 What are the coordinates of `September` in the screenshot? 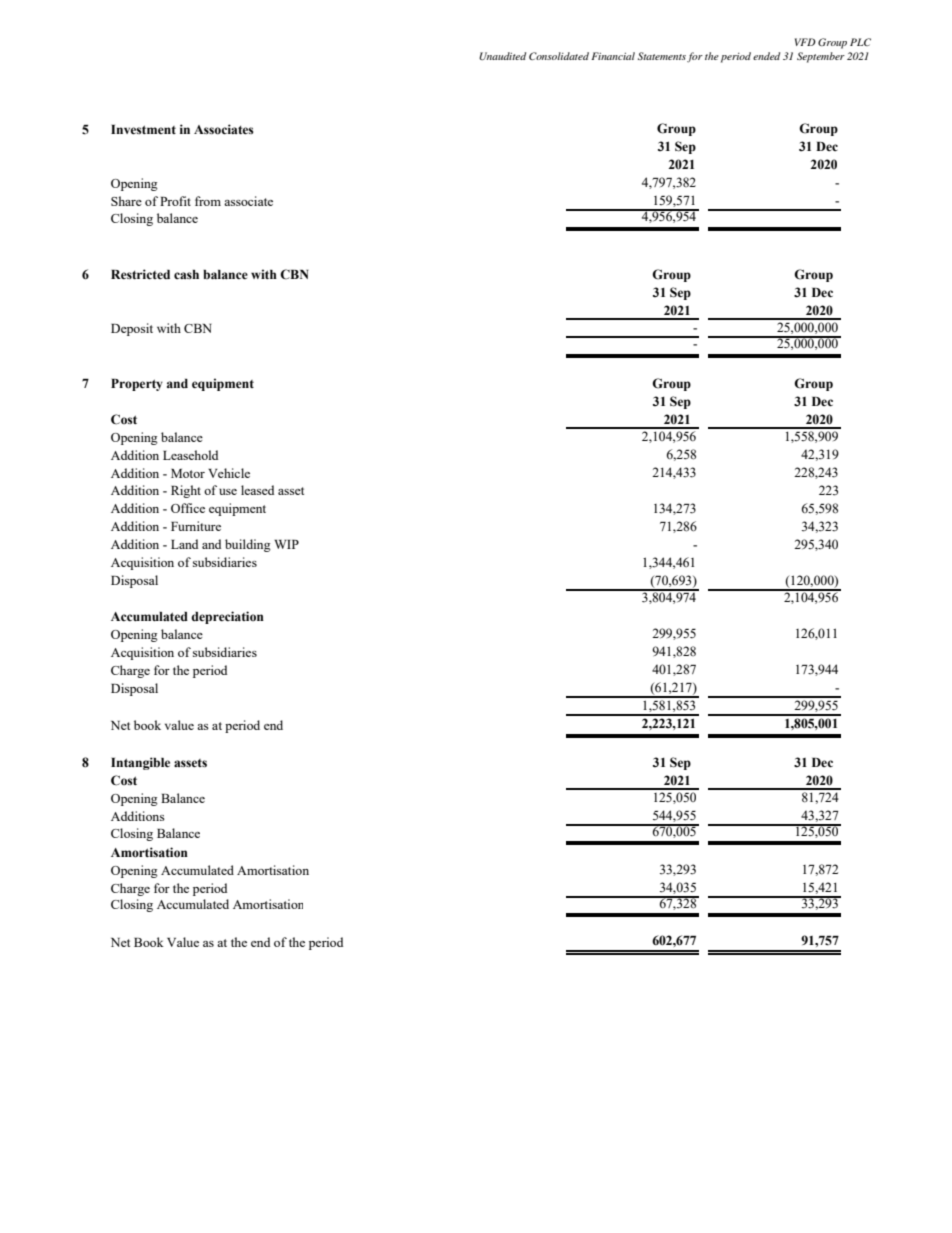 It's located at (821, 57).
